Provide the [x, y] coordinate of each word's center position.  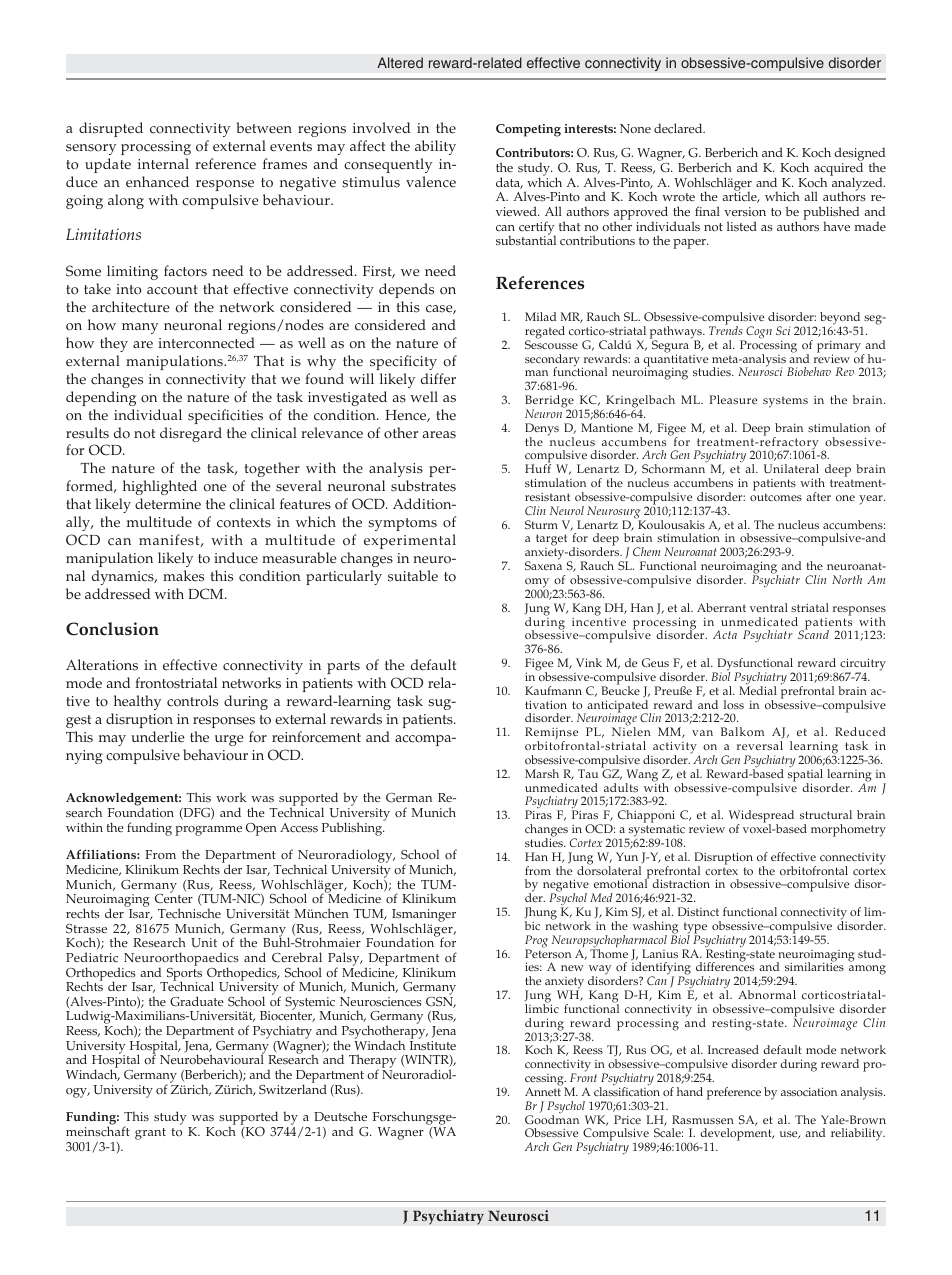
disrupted [111, 129]
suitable [413, 576]
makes [183, 576]
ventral [769, 607]
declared [679, 128]
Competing [528, 130]
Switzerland [293, 1088]
